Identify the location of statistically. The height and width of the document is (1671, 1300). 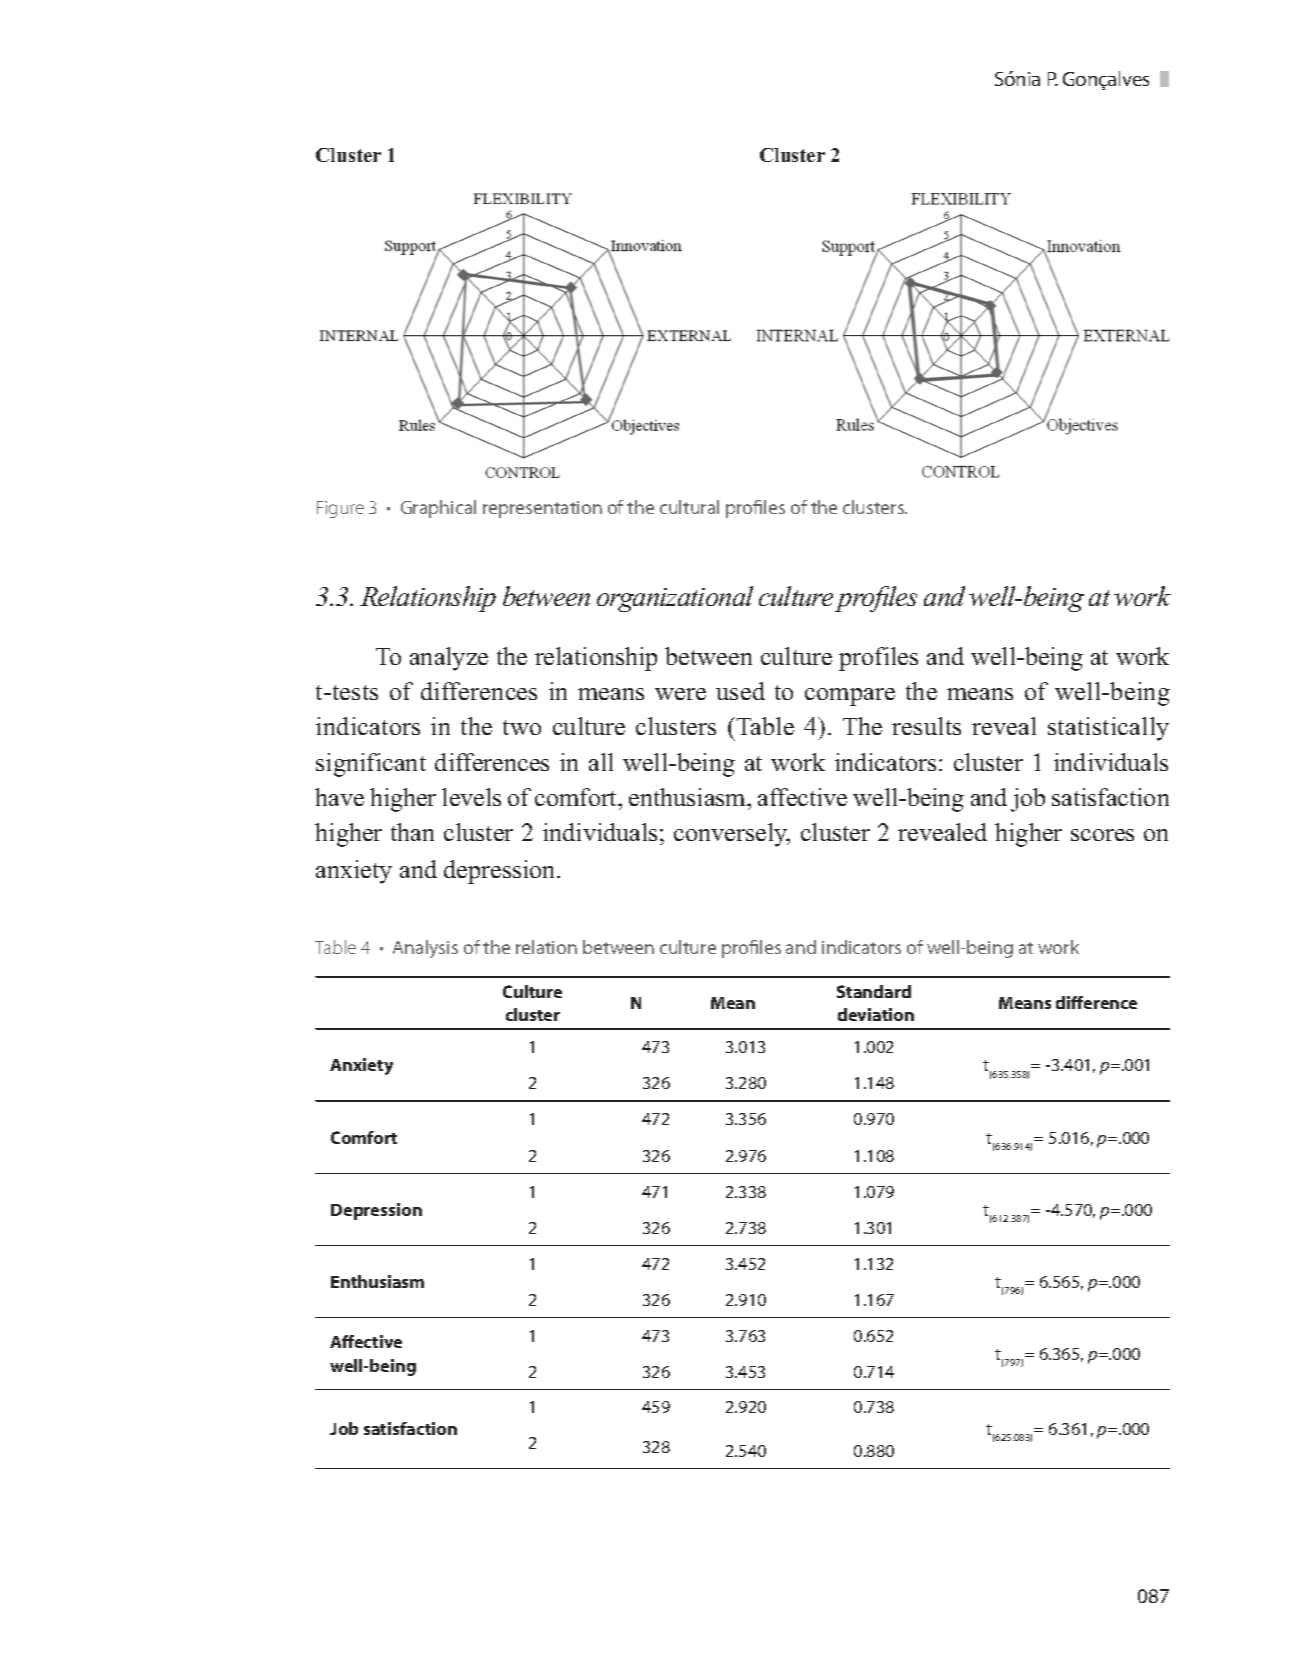
(1108, 729).
